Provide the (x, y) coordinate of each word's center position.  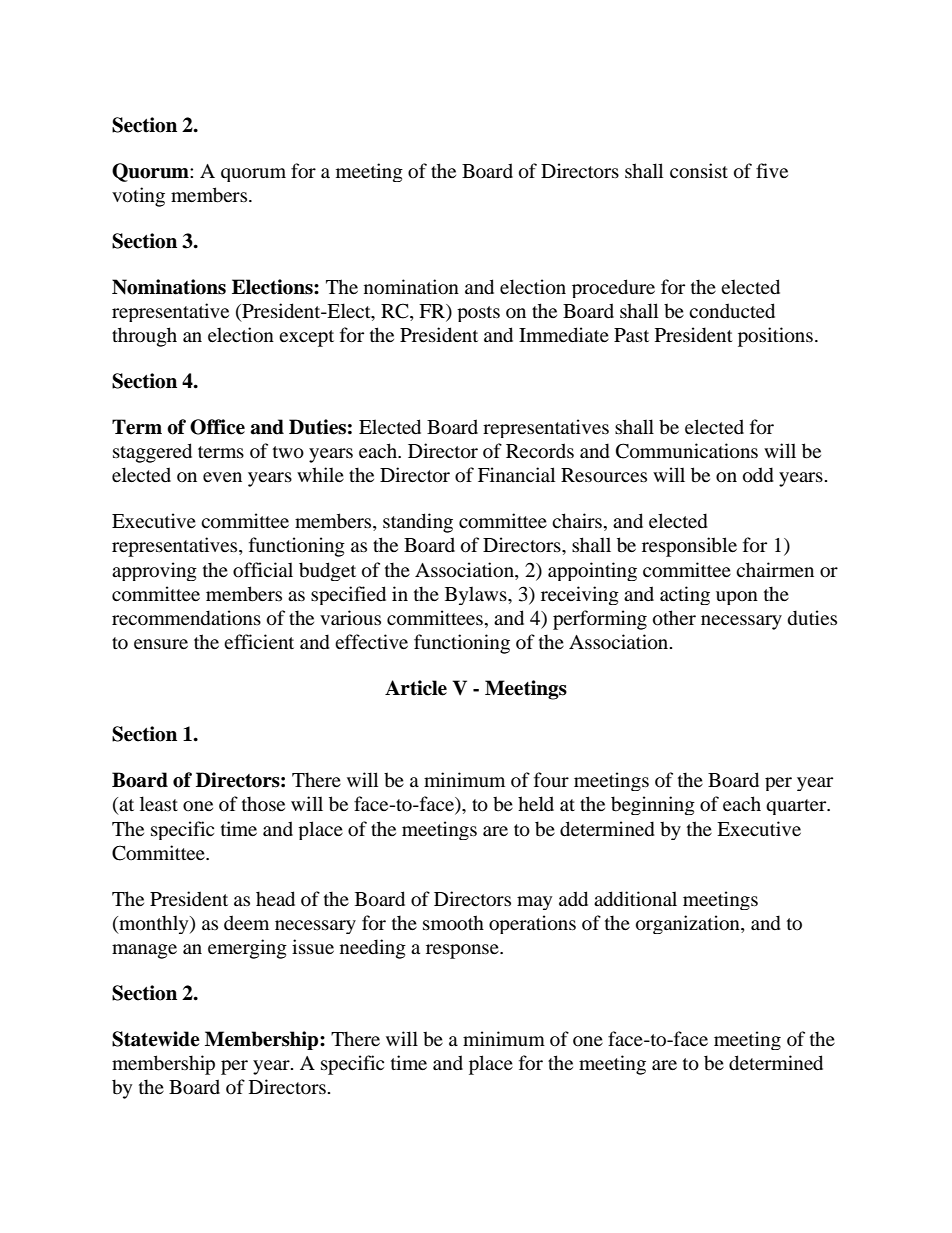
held (536, 803)
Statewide (156, 1039)
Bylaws (477, 595)
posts (478, 314)
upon (737, 598)
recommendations (186, 618)
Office (217, 427)
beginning (653, 805)
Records (540, 451)
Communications (687, 451)
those (263, 804)
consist (699, 171)
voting (138, 197)
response (463, 951)
